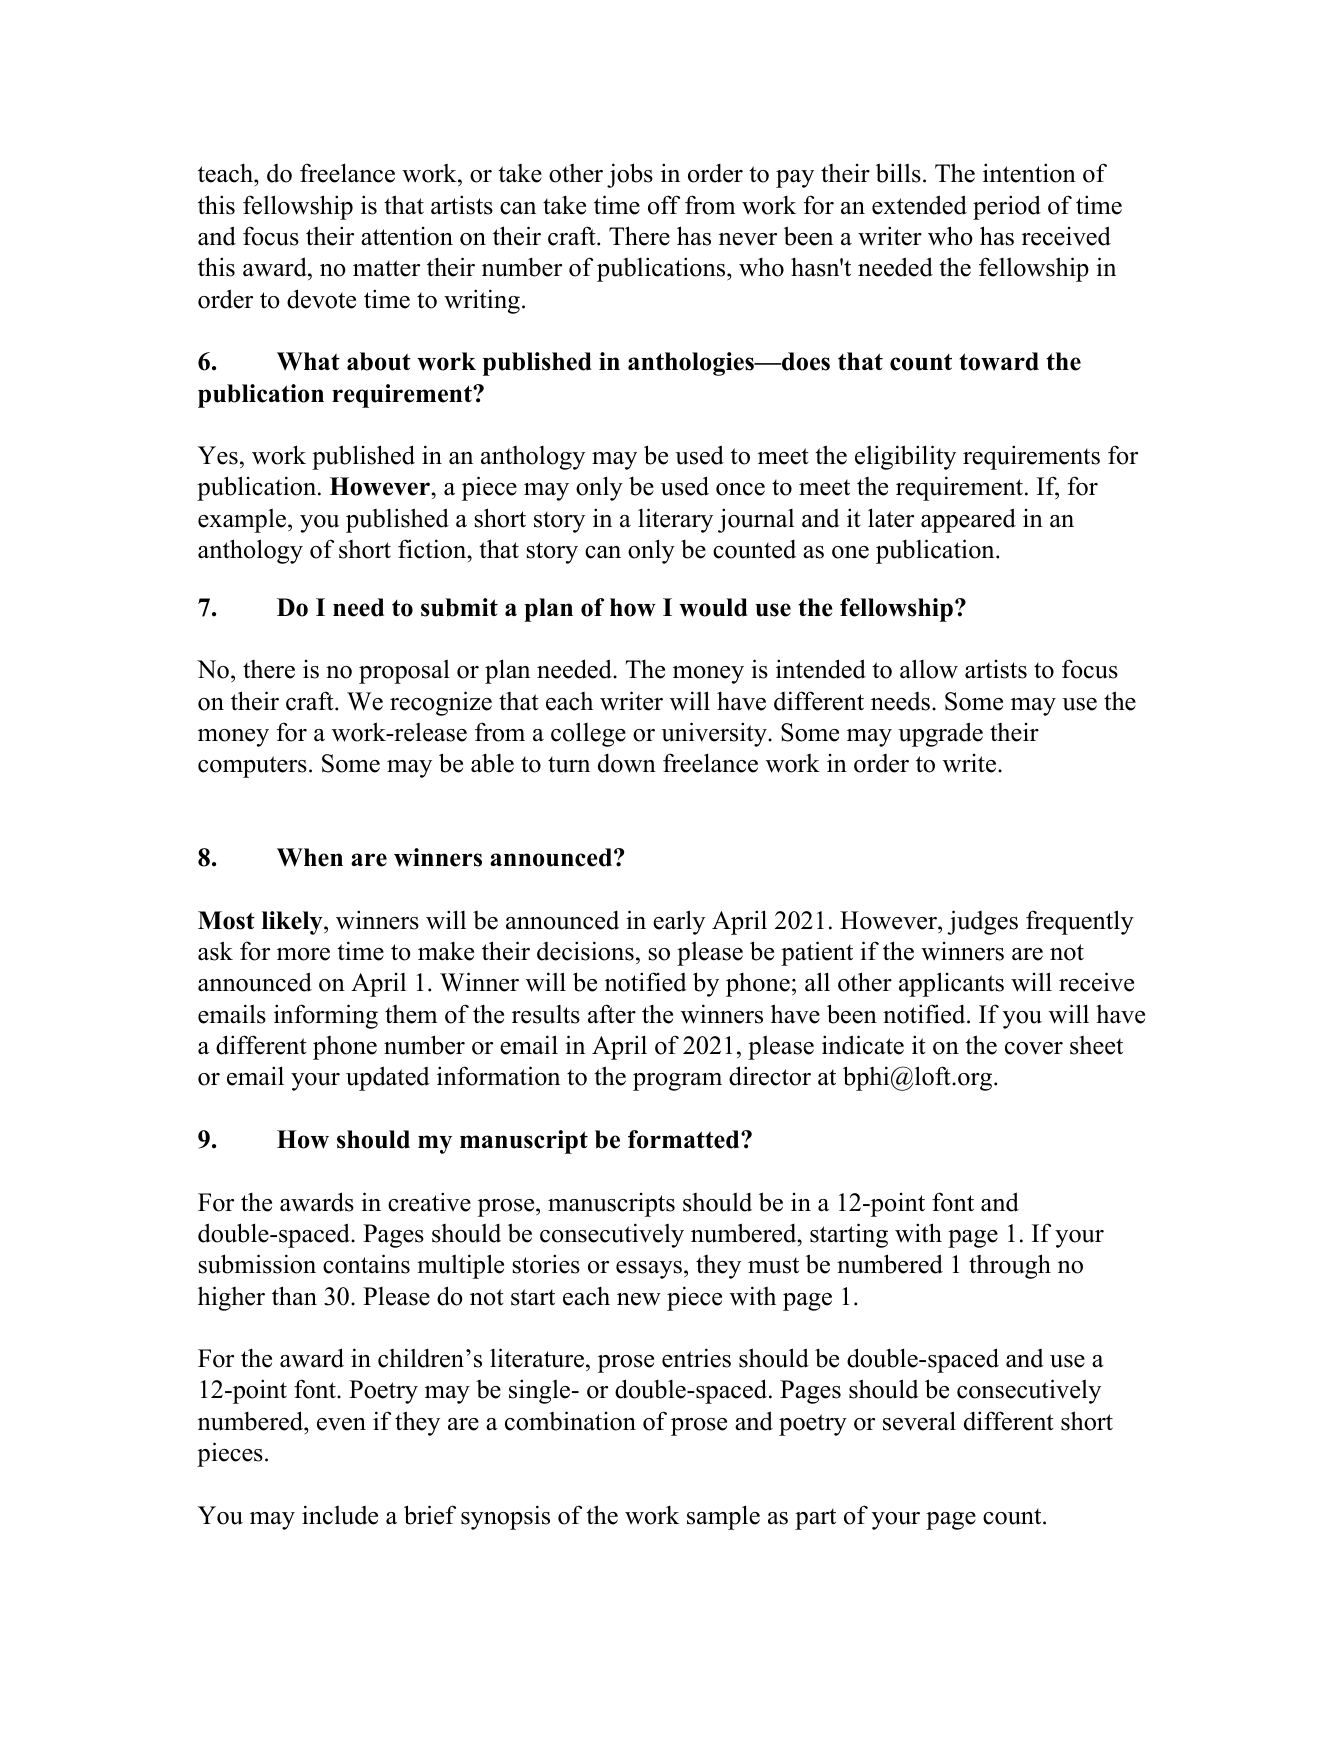  What do you see at coordinates (679, 922) in the page?
I see `early` at bounding box center [679, 922].
